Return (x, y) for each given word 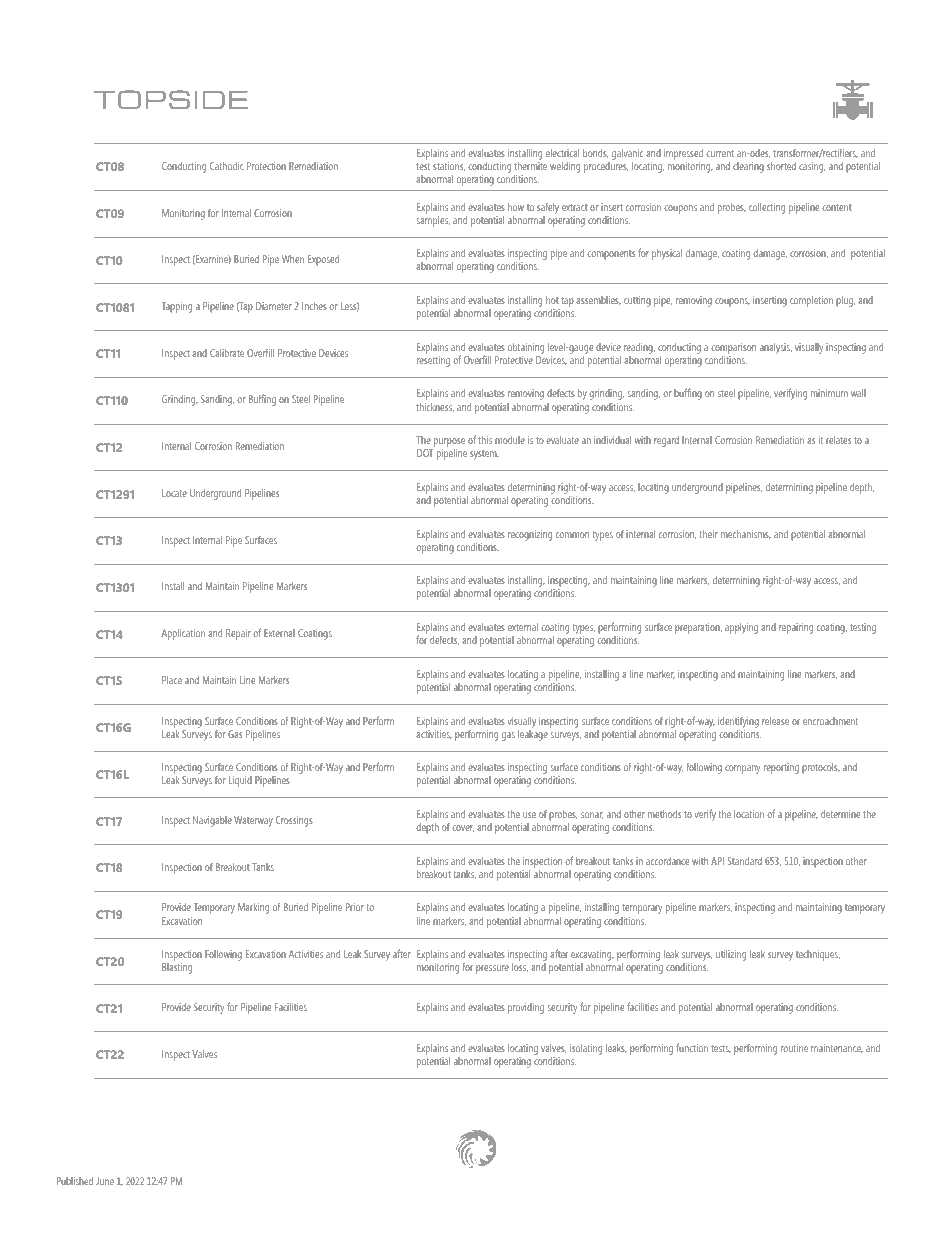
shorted (781, 166)
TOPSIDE (171, 99)
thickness (435, 407)
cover (463, 828)
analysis (776, 348)
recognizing (530, 535)
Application (183, 634)
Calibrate (227, 353)
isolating (586, 1049)
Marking (253, 908)
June (105, 1181)
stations (449, 166)
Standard (745, 861)
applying (741, 628)
